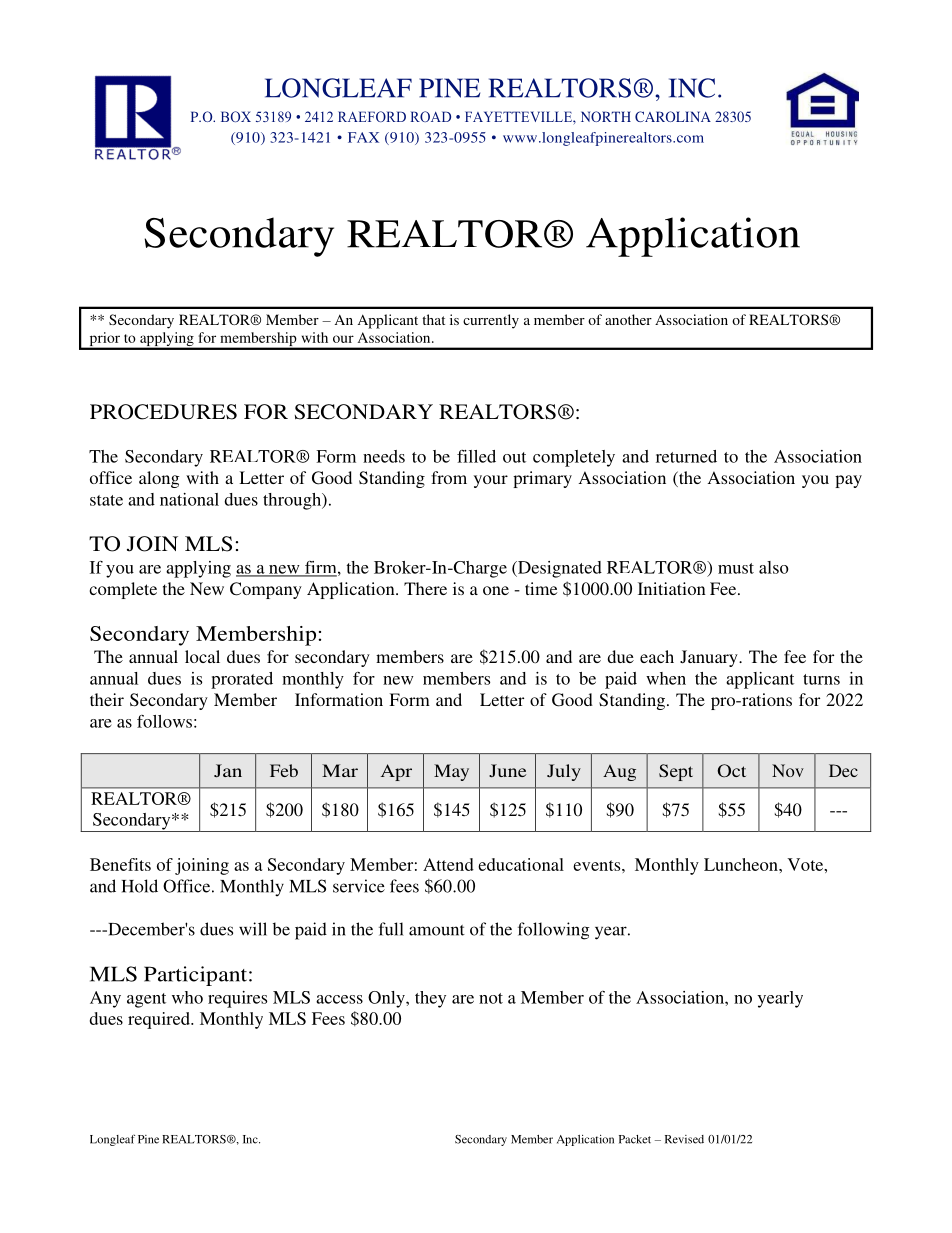  What do you see at coordinates (202, 656) in the screenshot?
I see `local` at bounding box center [202, 656].
